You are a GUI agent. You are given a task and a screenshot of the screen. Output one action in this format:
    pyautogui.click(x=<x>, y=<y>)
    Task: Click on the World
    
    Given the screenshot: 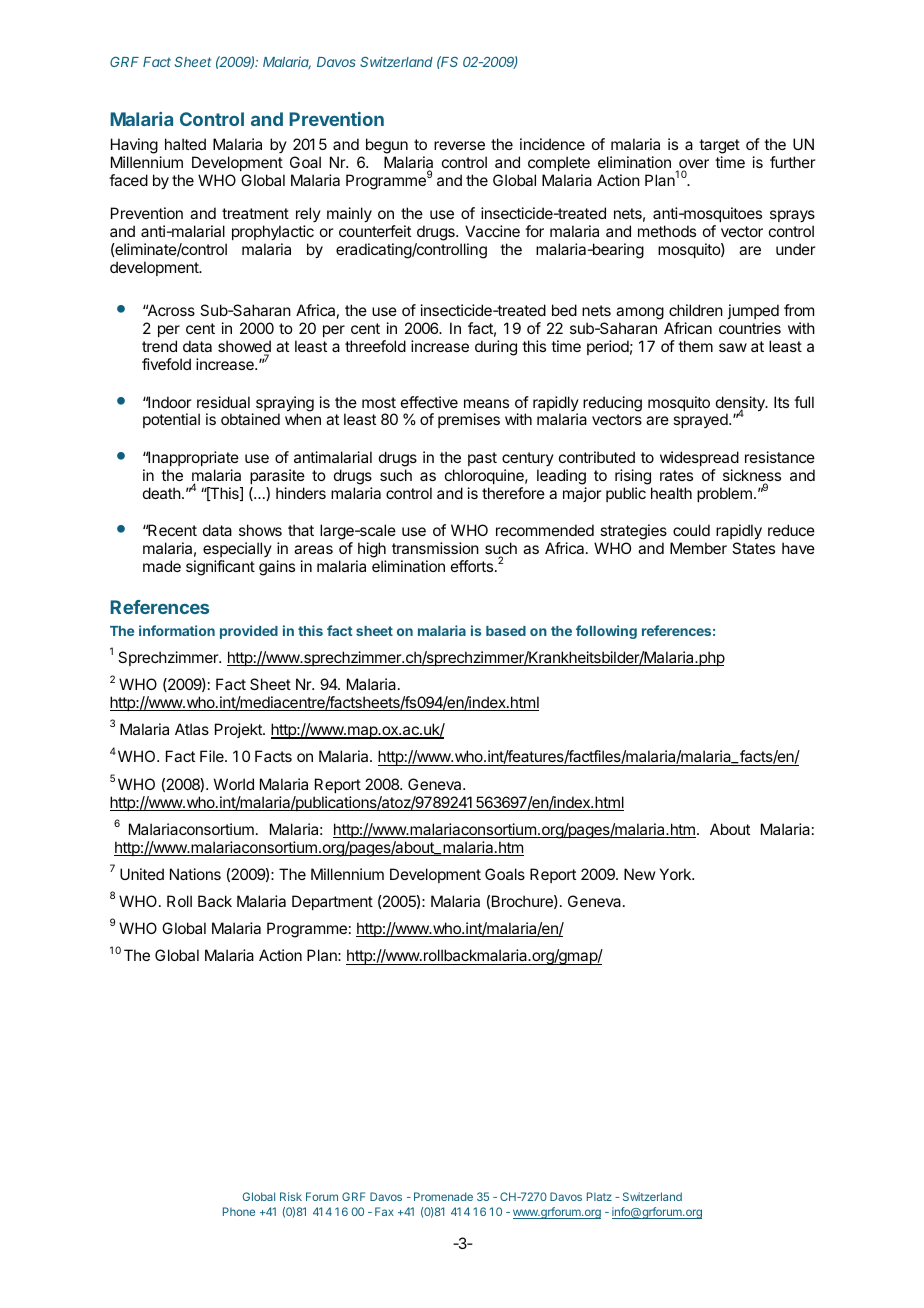 What is the action you would take?
    pyautogui.click(x=234, y=784)
